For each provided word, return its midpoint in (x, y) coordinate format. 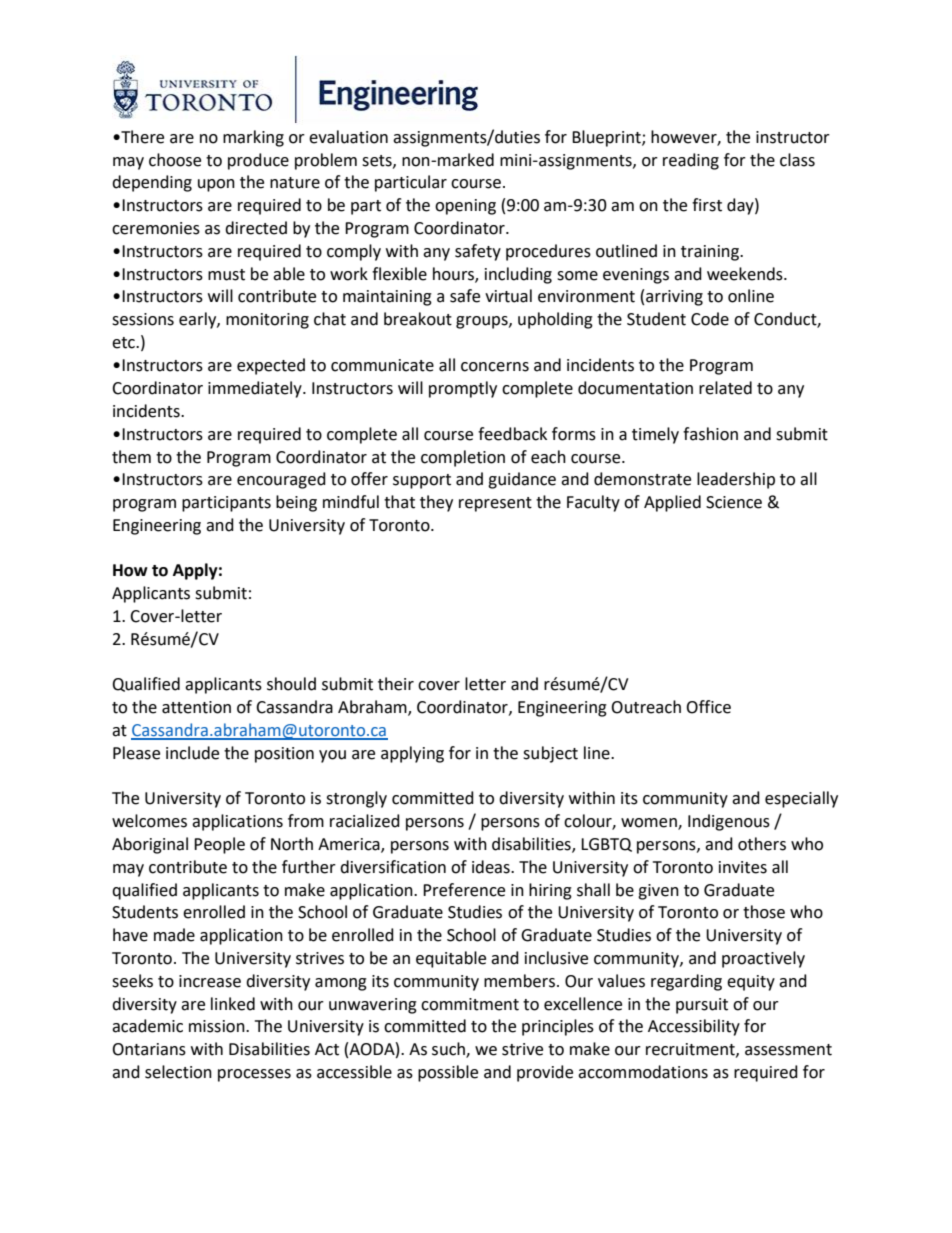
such (449, 1050)
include (192, 753)
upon (216, 185)
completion (463, 458)
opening (465, 207)
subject (550, 754)
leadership (736, 480)
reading (691, 161)
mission (218, 1026)
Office (708, 707)
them (131, 457)
